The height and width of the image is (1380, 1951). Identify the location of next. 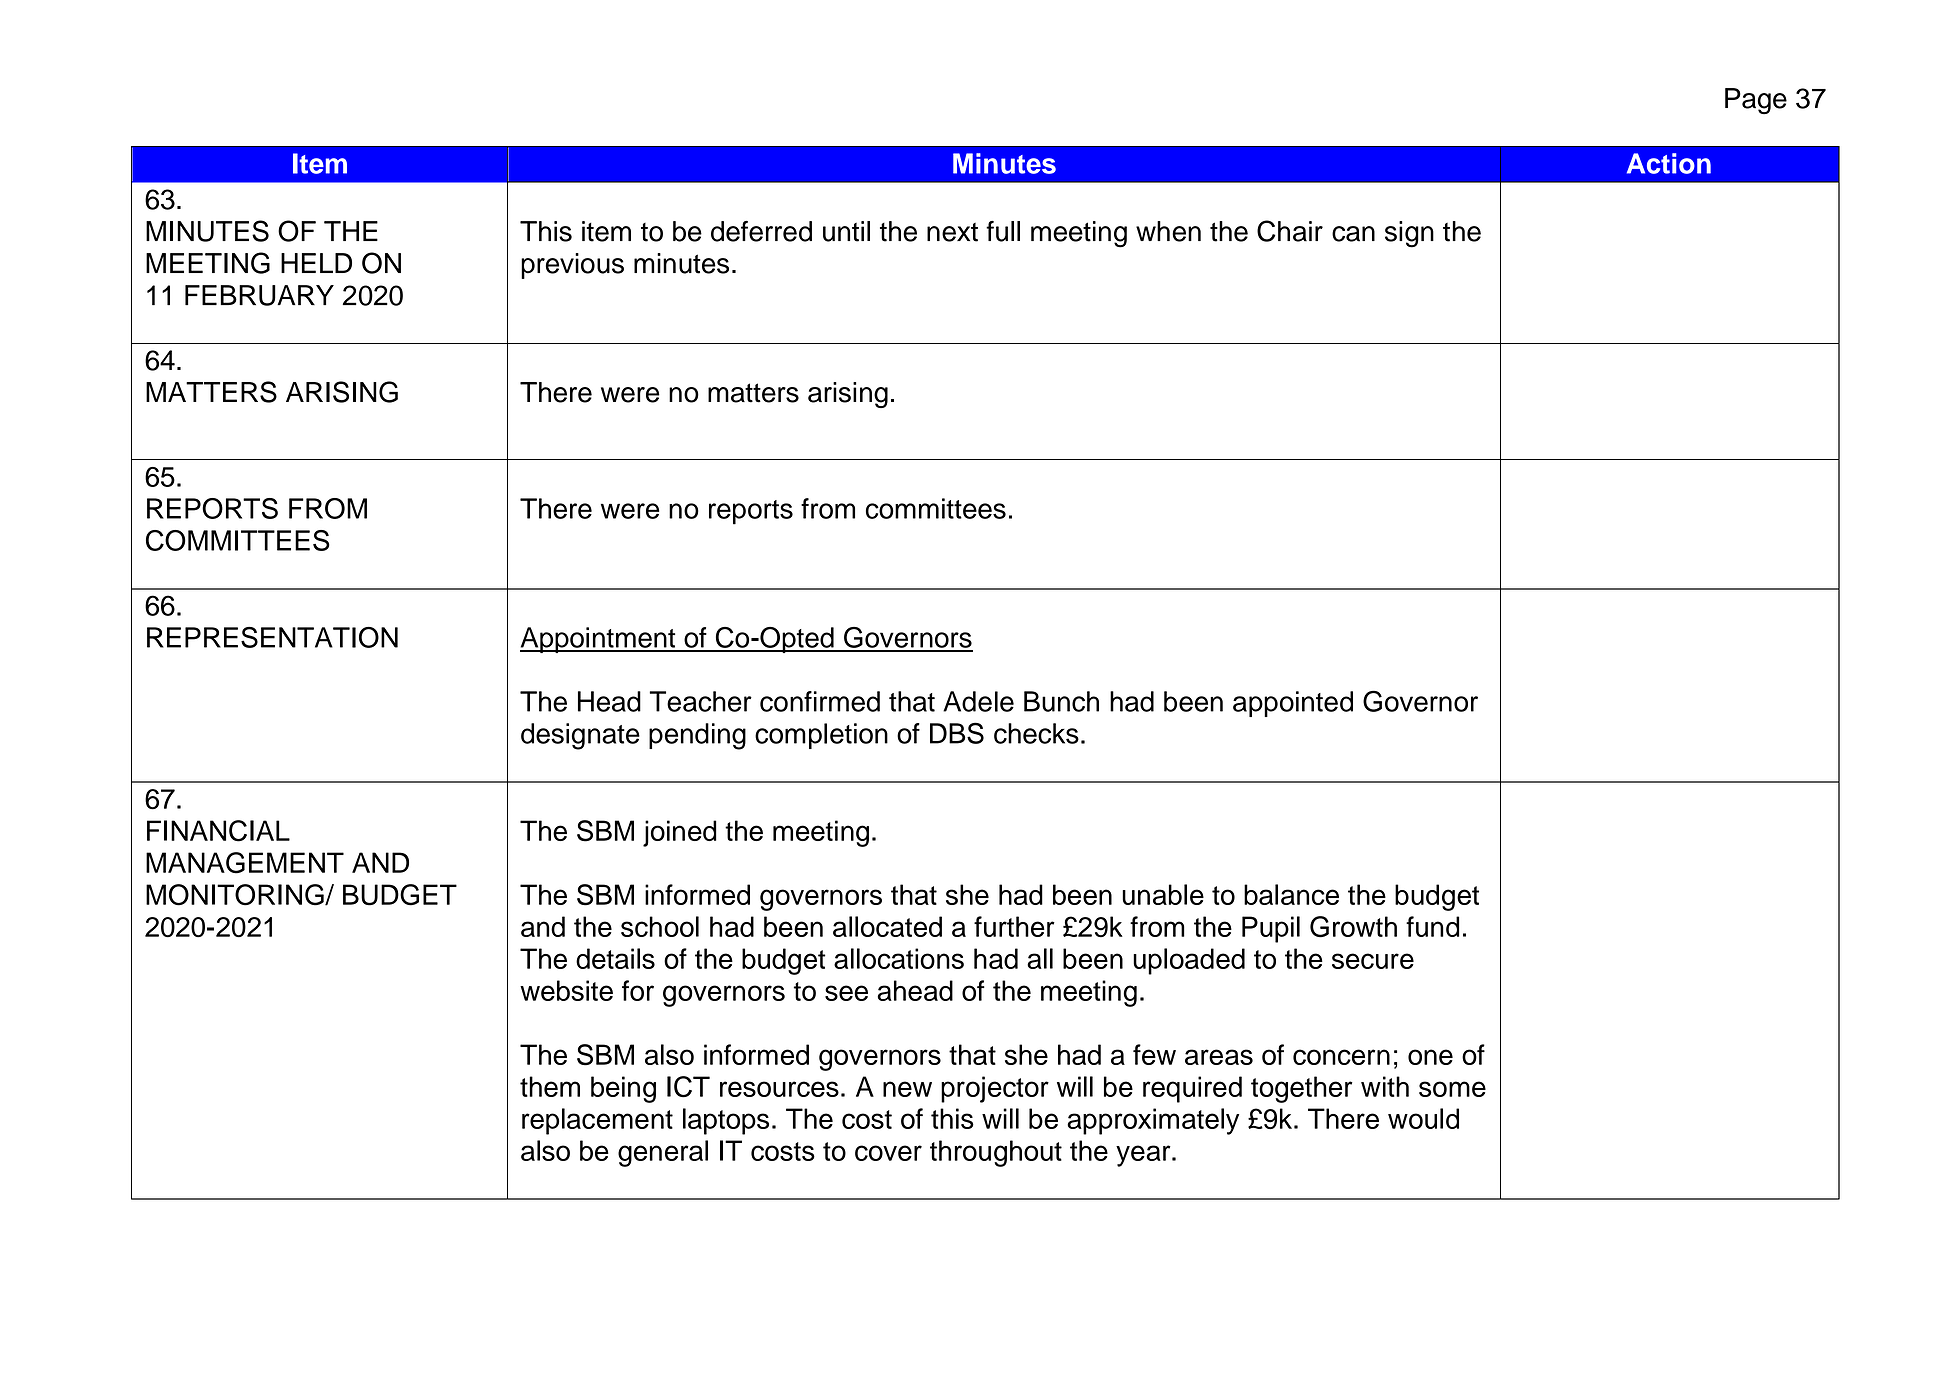
(952, 232).
